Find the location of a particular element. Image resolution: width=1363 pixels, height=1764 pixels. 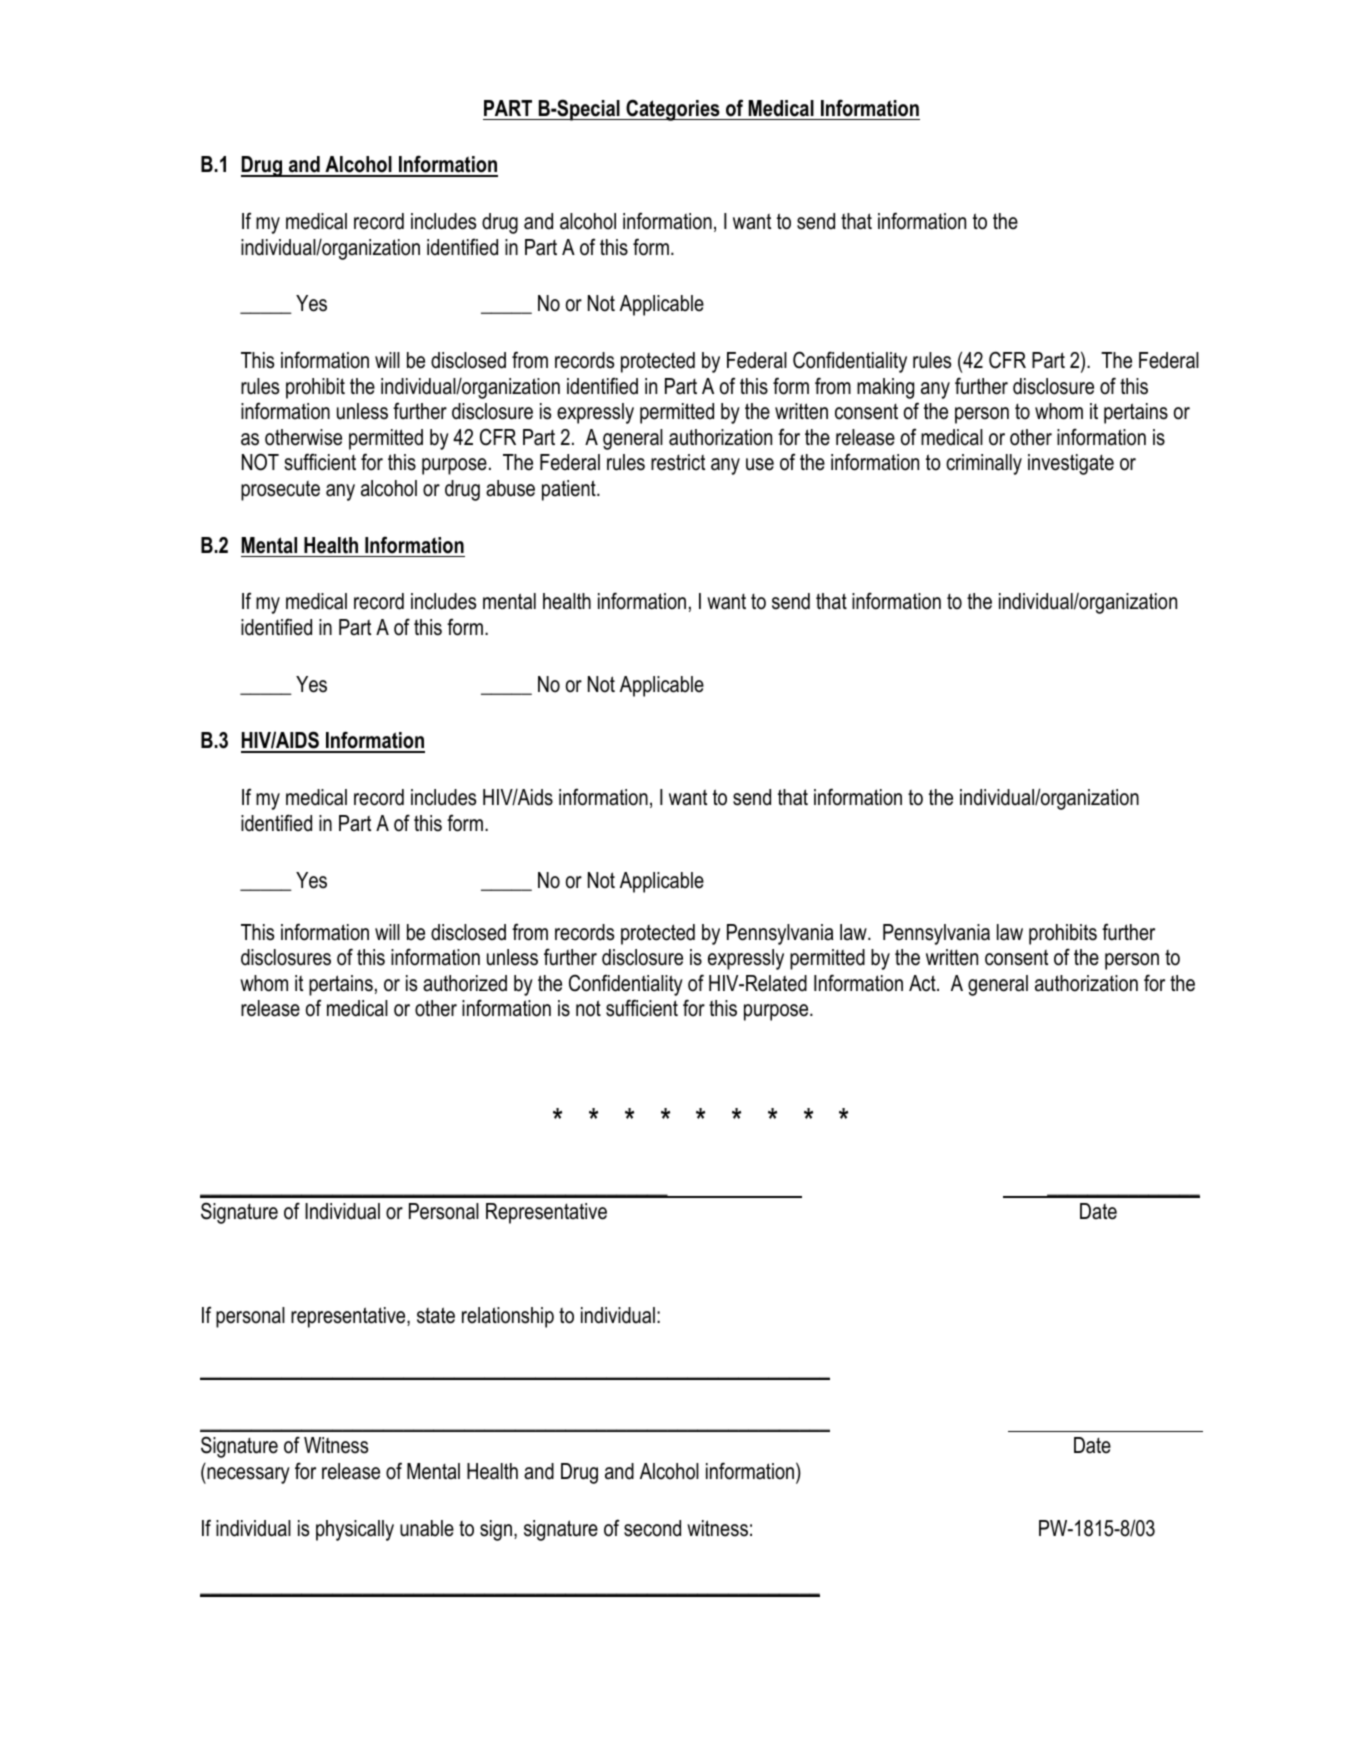

state is located at coordinates (436, 1315).
